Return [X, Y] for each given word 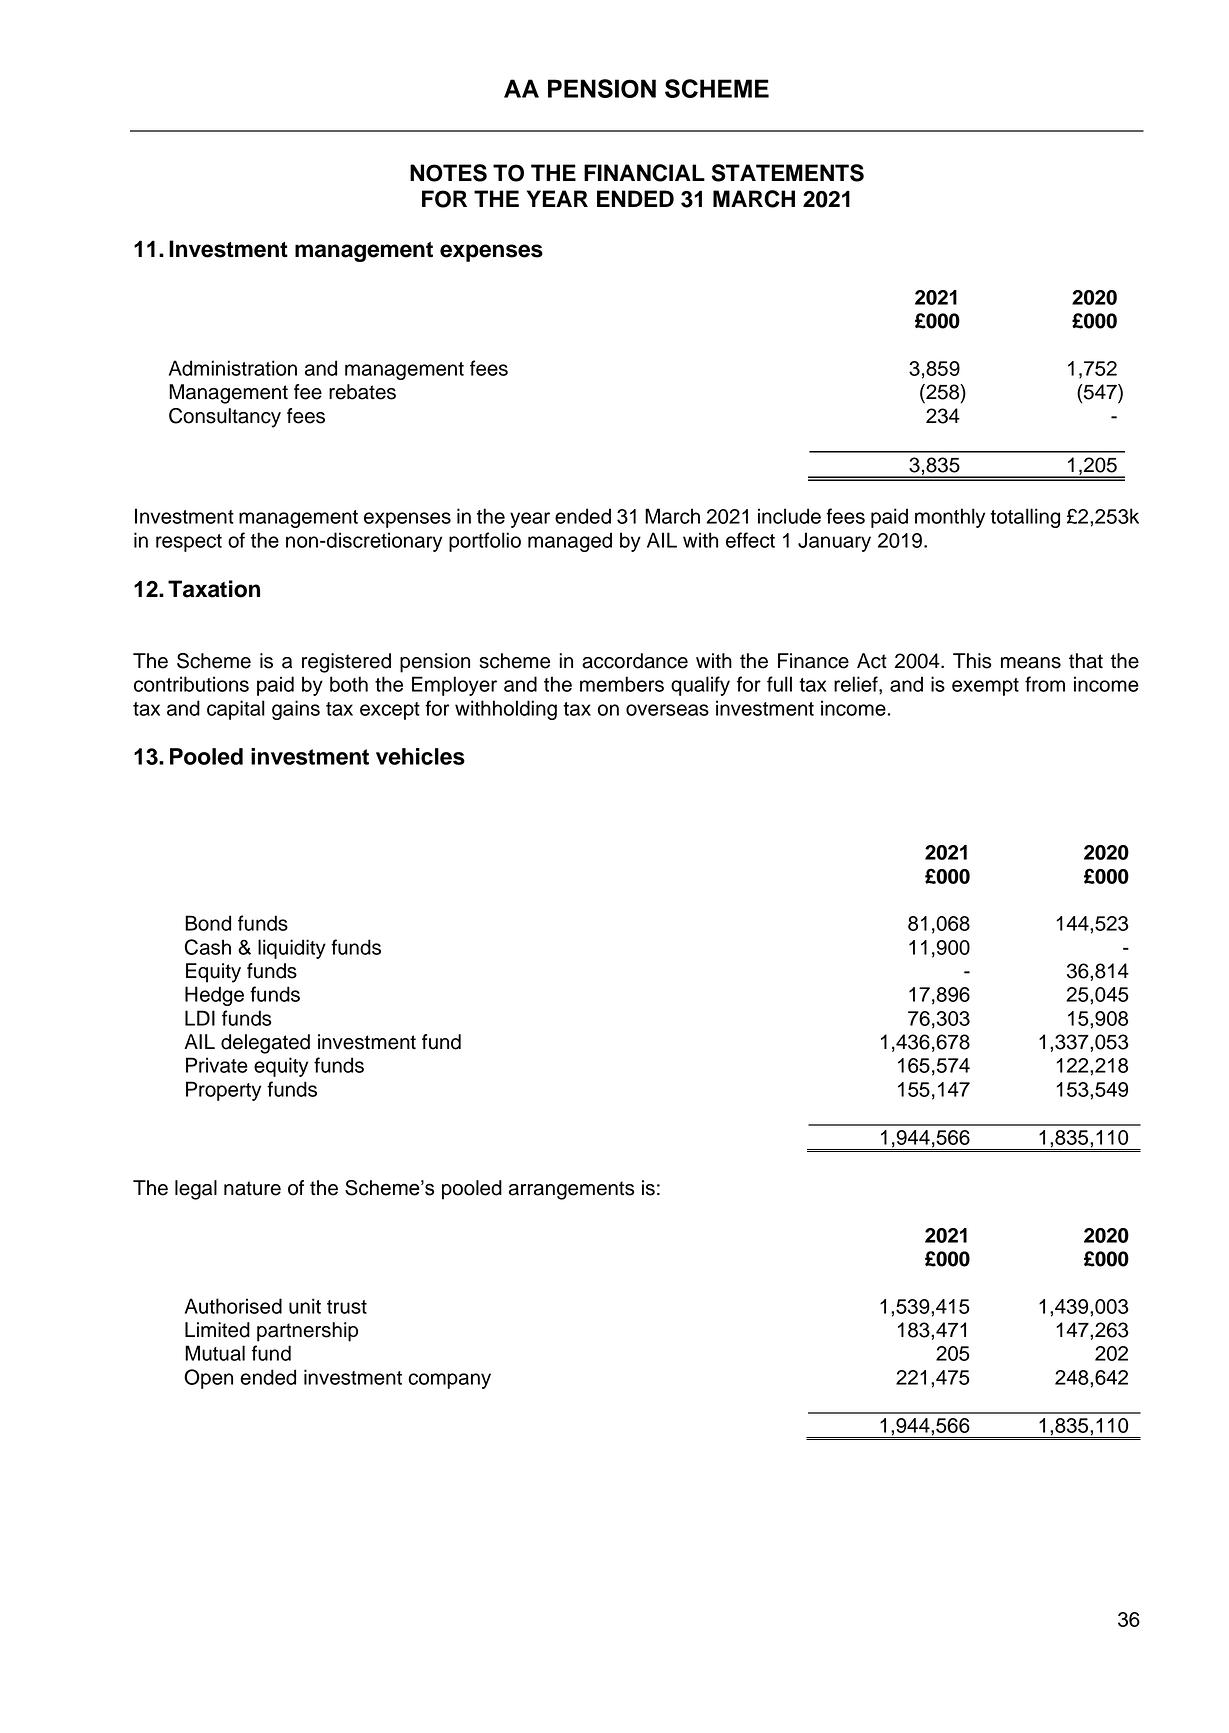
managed [570, 542]
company [449, 1381]
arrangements [571, 1190]
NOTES [448, 173]
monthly [950, 518]
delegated [265, 1044]
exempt [985, 687]
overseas [667, 710]
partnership [307, 1332]
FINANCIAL [644, 173]
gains [296, 710]
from [1045, 684]
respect [189, 543]
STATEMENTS [787, 173]
